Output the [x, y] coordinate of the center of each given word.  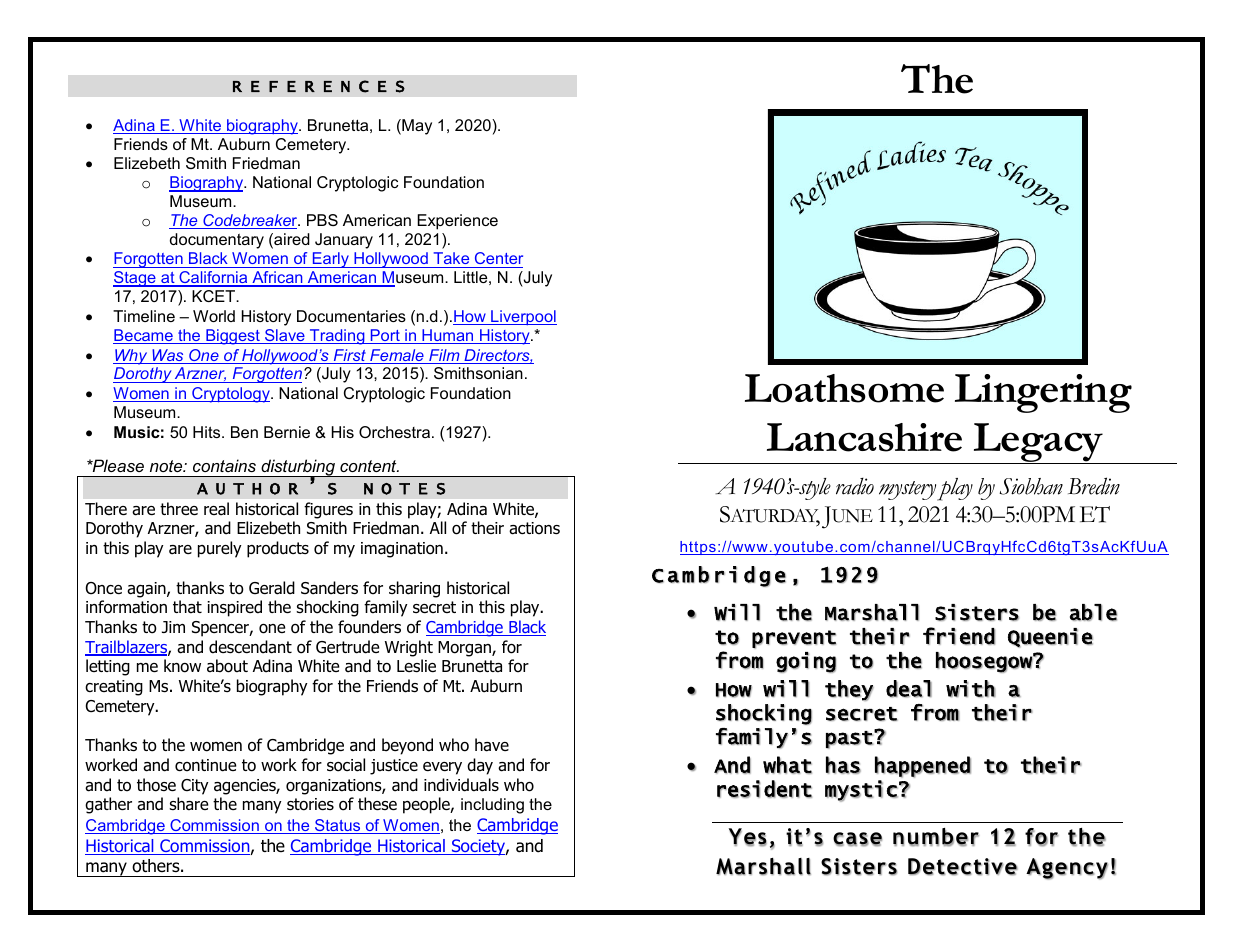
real [216, 509]
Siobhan [1031, 486]
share [189, 804]
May [416, 127]
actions [534, 528]
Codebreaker [250, 221]
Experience [457, 222]
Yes [748, 837]
